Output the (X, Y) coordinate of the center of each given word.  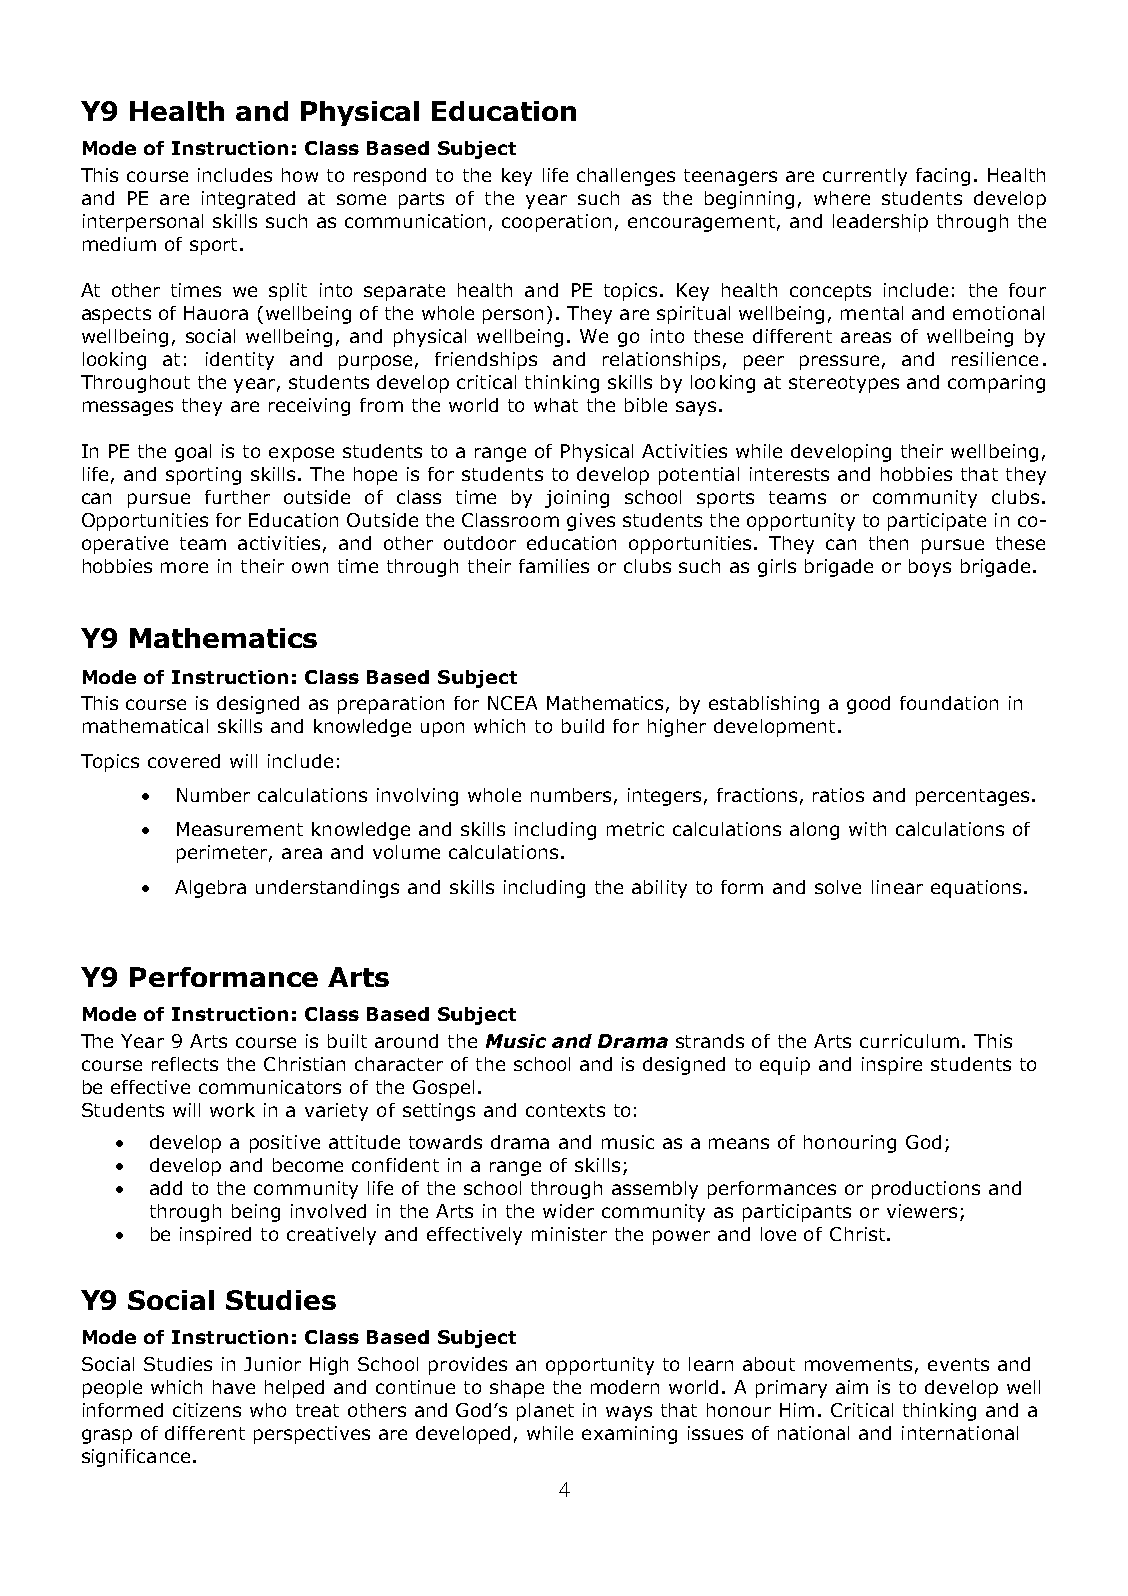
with (867, 829)
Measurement (240, 829)
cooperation (556, 223)
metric (635, 829)
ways (629, 1413)
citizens (207, 1410)
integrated (248, 200)
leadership (880, 223)
